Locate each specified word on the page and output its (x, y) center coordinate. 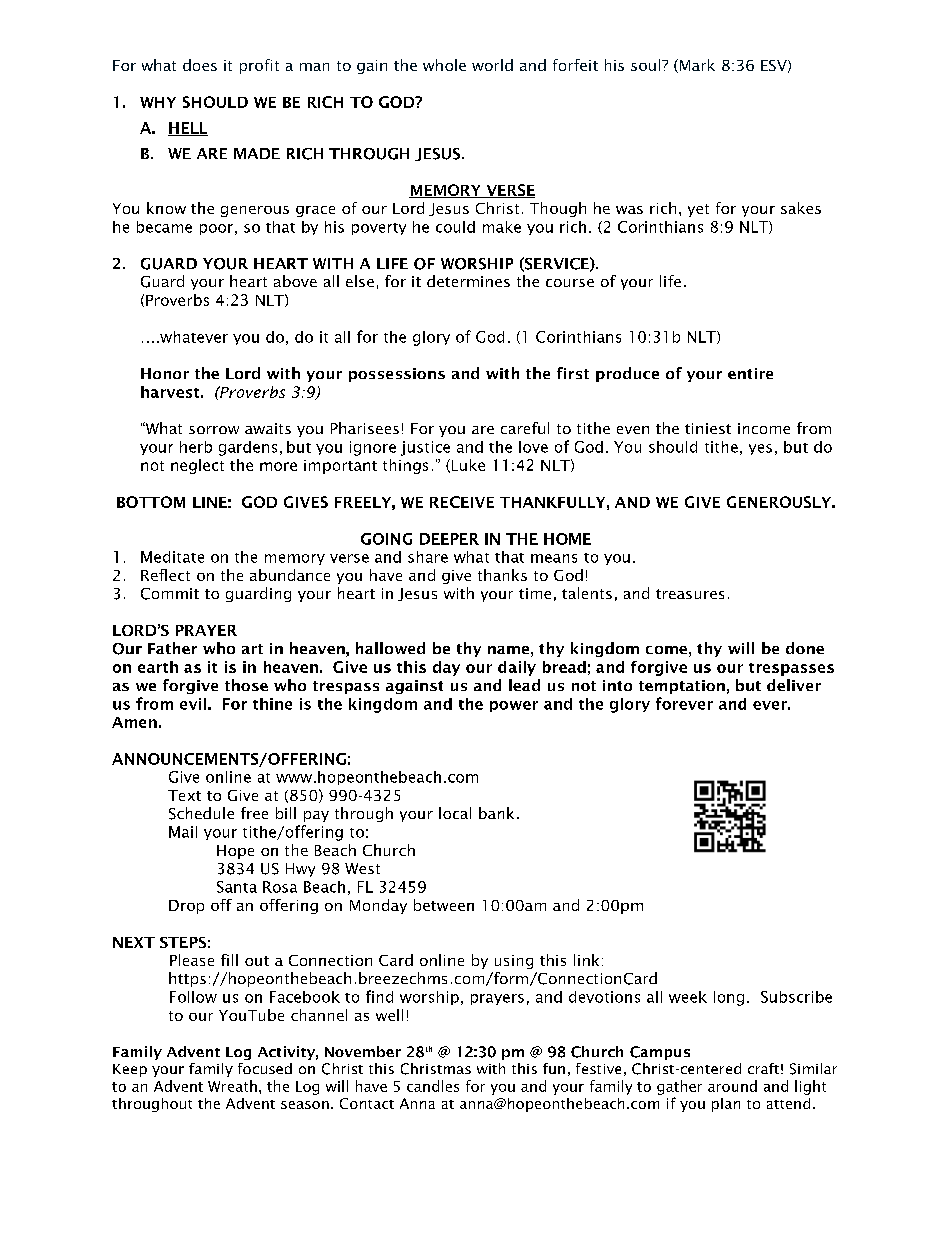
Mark (696, 66)
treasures (690, 594)
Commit (170, 594)
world (492, 65)
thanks (502, 575)
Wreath (232, 1086)
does (200, 65)
